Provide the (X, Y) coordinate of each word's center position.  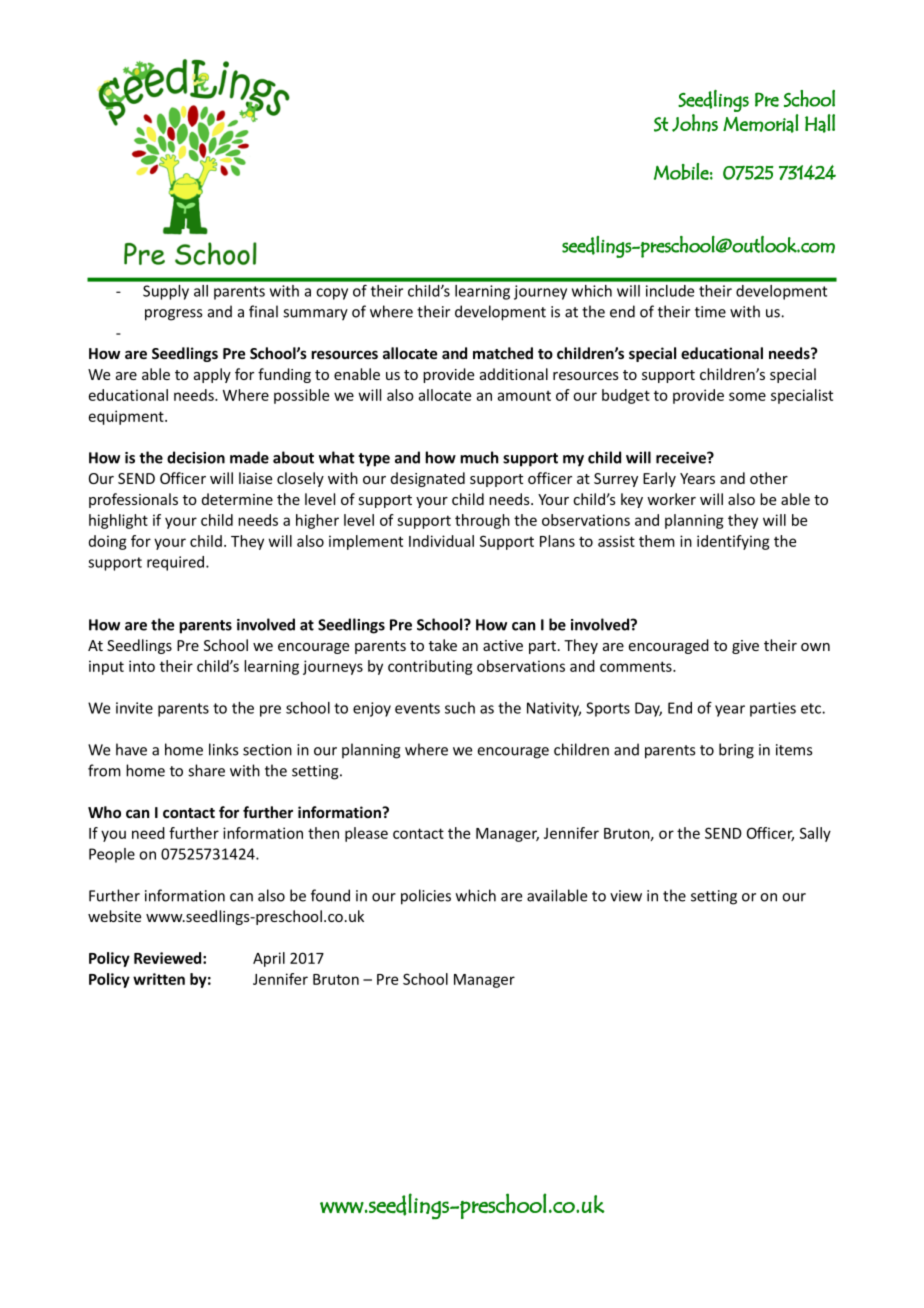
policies (426, 897)
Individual (441, 541)
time (710, 312)
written (159, 979)
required (175, 563)
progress (173, 315)
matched (503, 353)
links (223, 749)
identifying (733, 542)
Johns (695, 123)
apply (212, 375)
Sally (815, 834)
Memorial (761, 123)
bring (736, 751)
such (460, 708)
